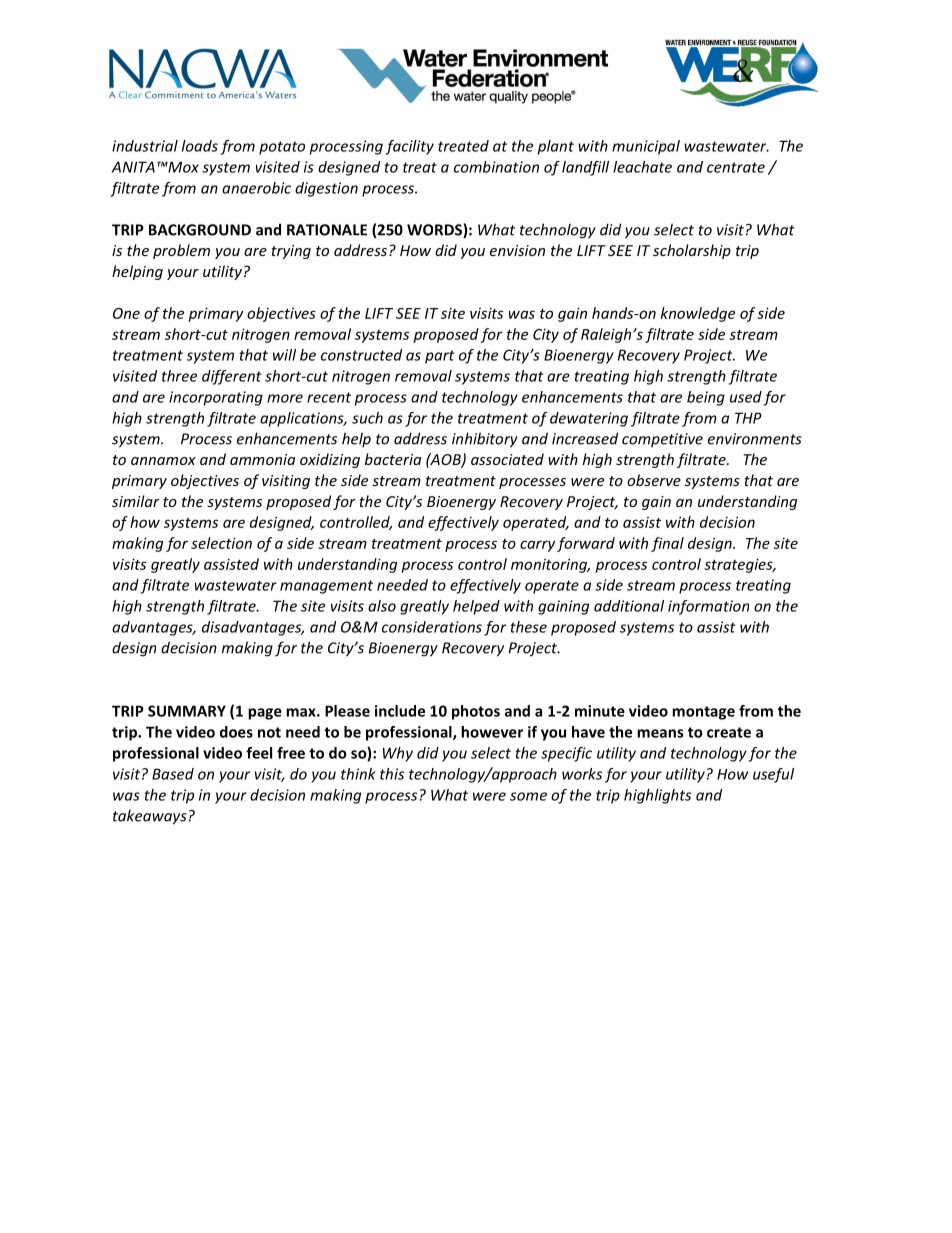 The image size is (952, 1233). Describe the element at coordinates (773, 775) in the screenshot. I see `useful` at that location.
